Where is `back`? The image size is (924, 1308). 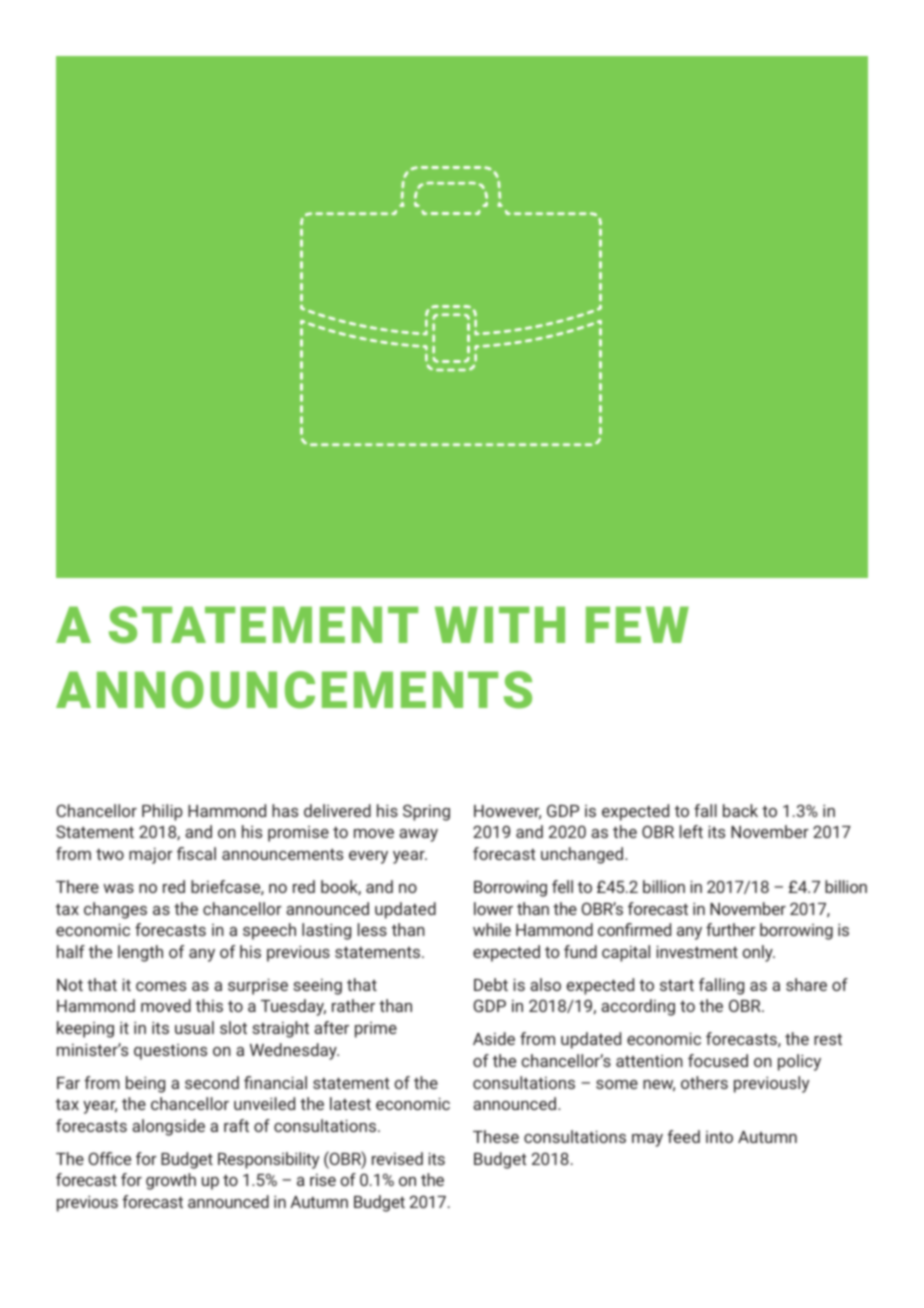 back is located at coordinates (740, 810).
